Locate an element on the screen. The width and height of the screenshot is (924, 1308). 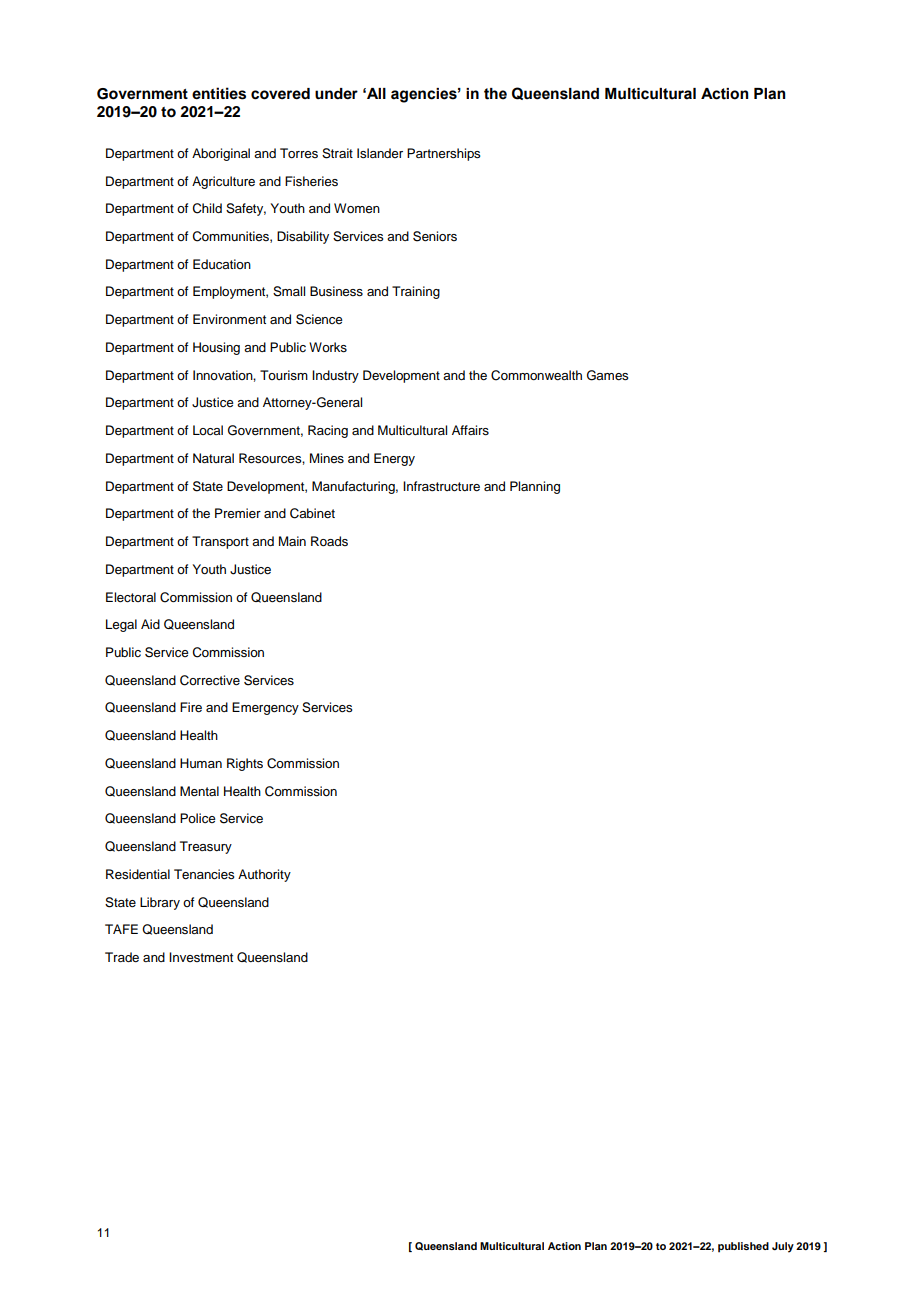
Games is located at coordinates (607, 375).
